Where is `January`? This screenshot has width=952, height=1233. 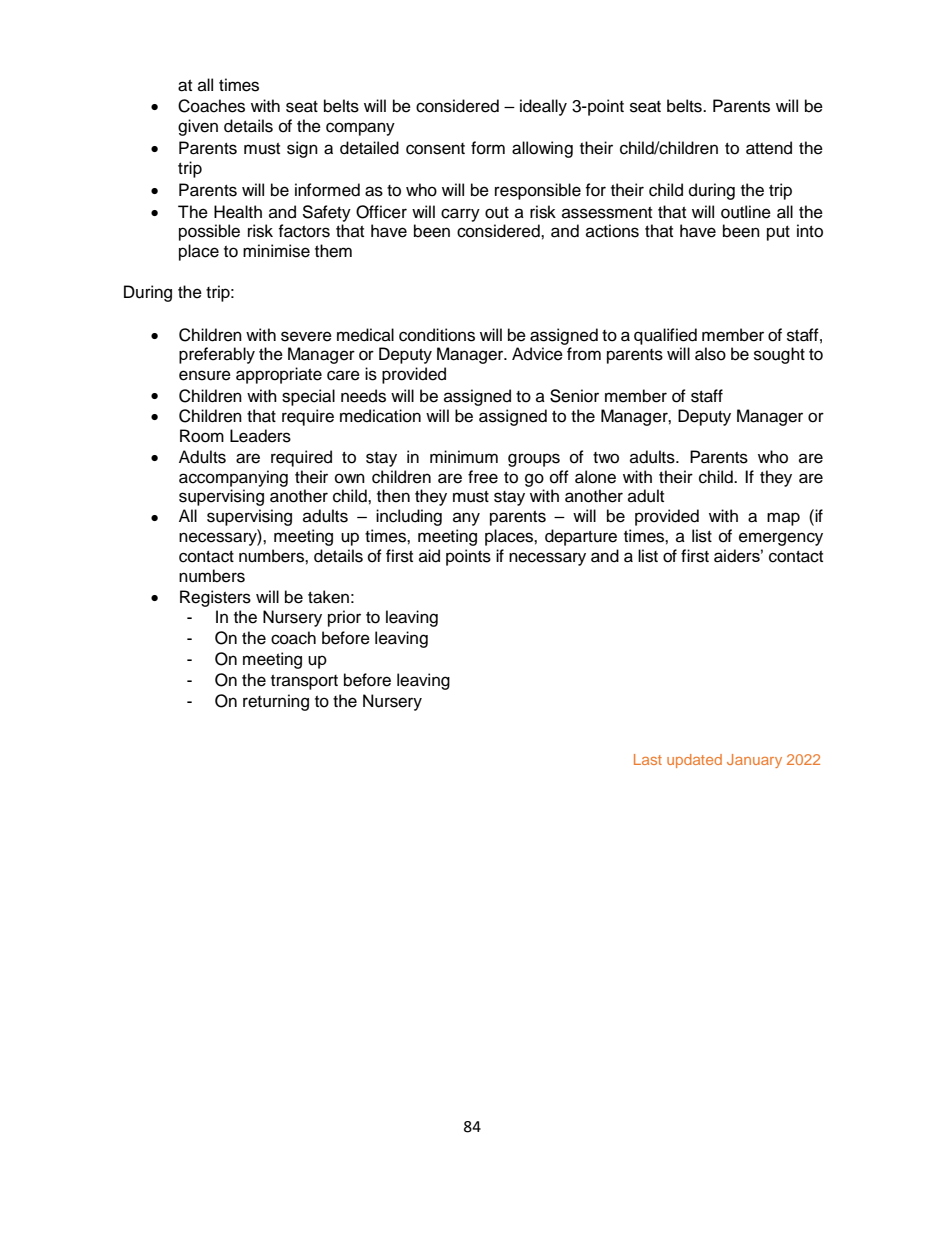 January is located at coordinates (754, 761).
